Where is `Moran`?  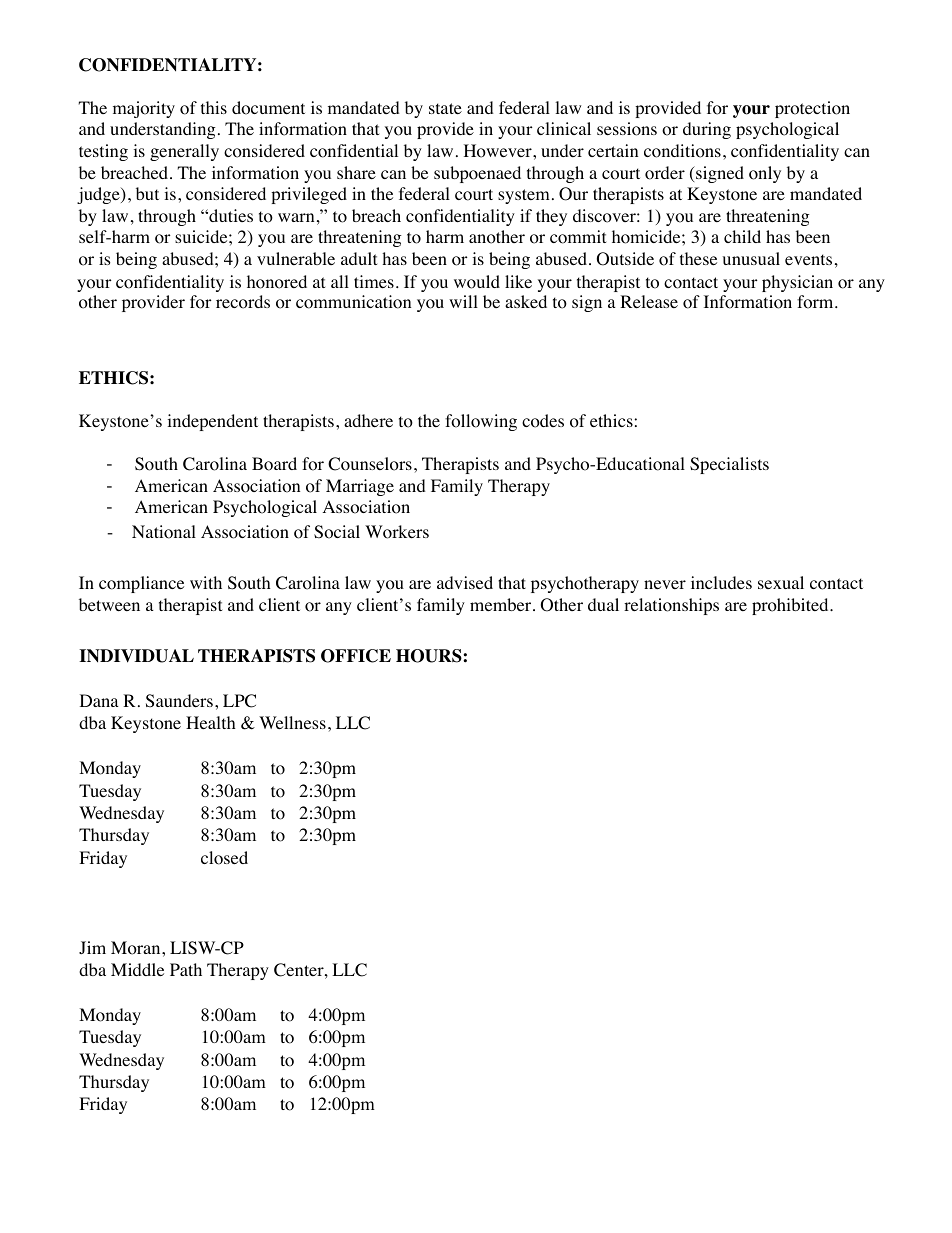 Moran is located at coordinates (137, 948).
